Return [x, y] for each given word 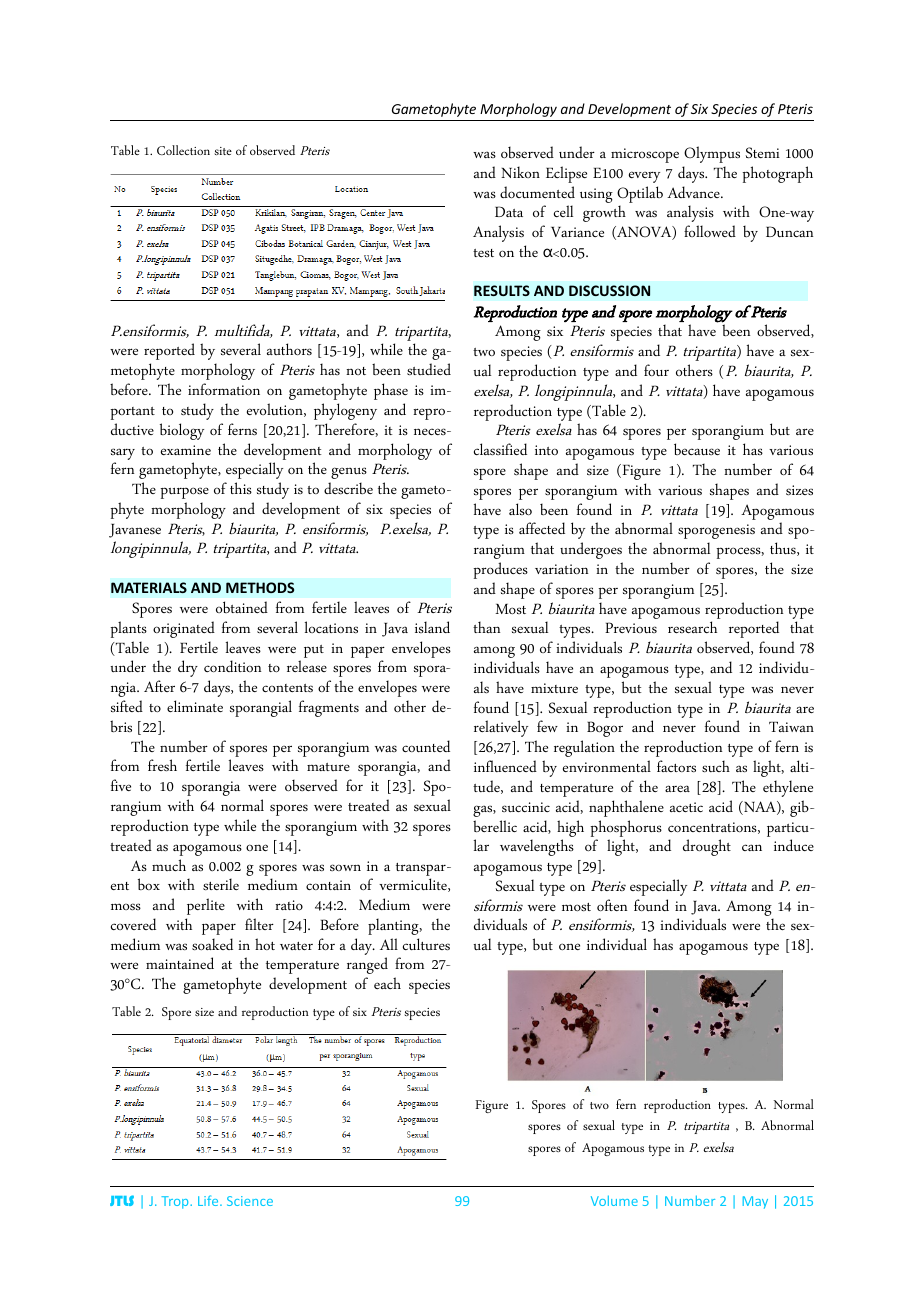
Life [209, 1200]
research [692, 627]
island [432, 627]
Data [509, 211]
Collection [183, 150]
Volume [614, 1200]
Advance [694, 192]
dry [188, 668]
